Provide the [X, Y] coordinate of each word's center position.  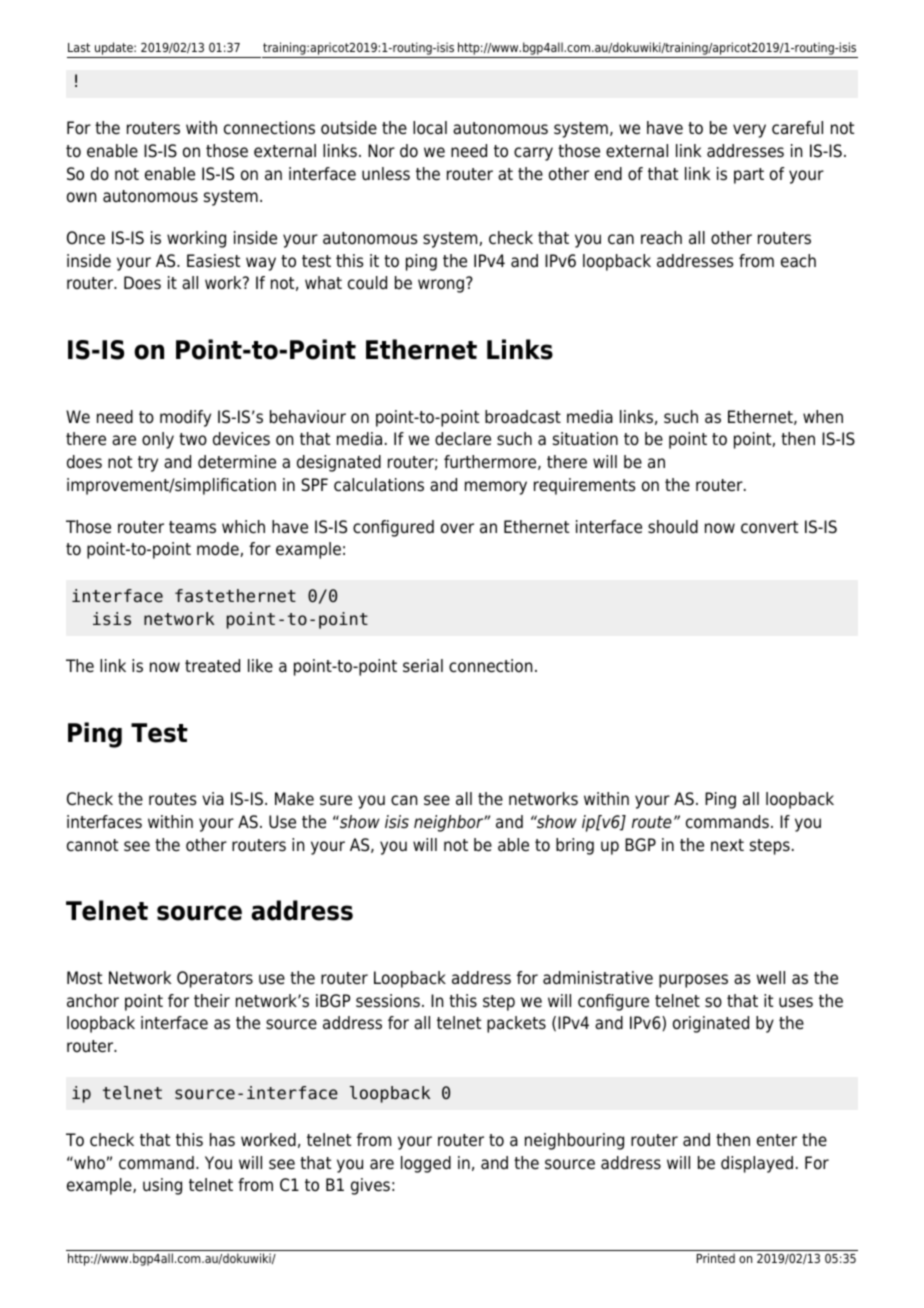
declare [463, 439]
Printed [716, 1258]
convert [769, 527]
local [430, 128]
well [771, 978]
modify [185, 418]
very [749, 131]
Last [79, 47]
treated [212, 666]
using [162, 1186]
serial [423, 666]
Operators [215, 979]
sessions [388, 1001]
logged [426, 1164]
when [823, 417]
